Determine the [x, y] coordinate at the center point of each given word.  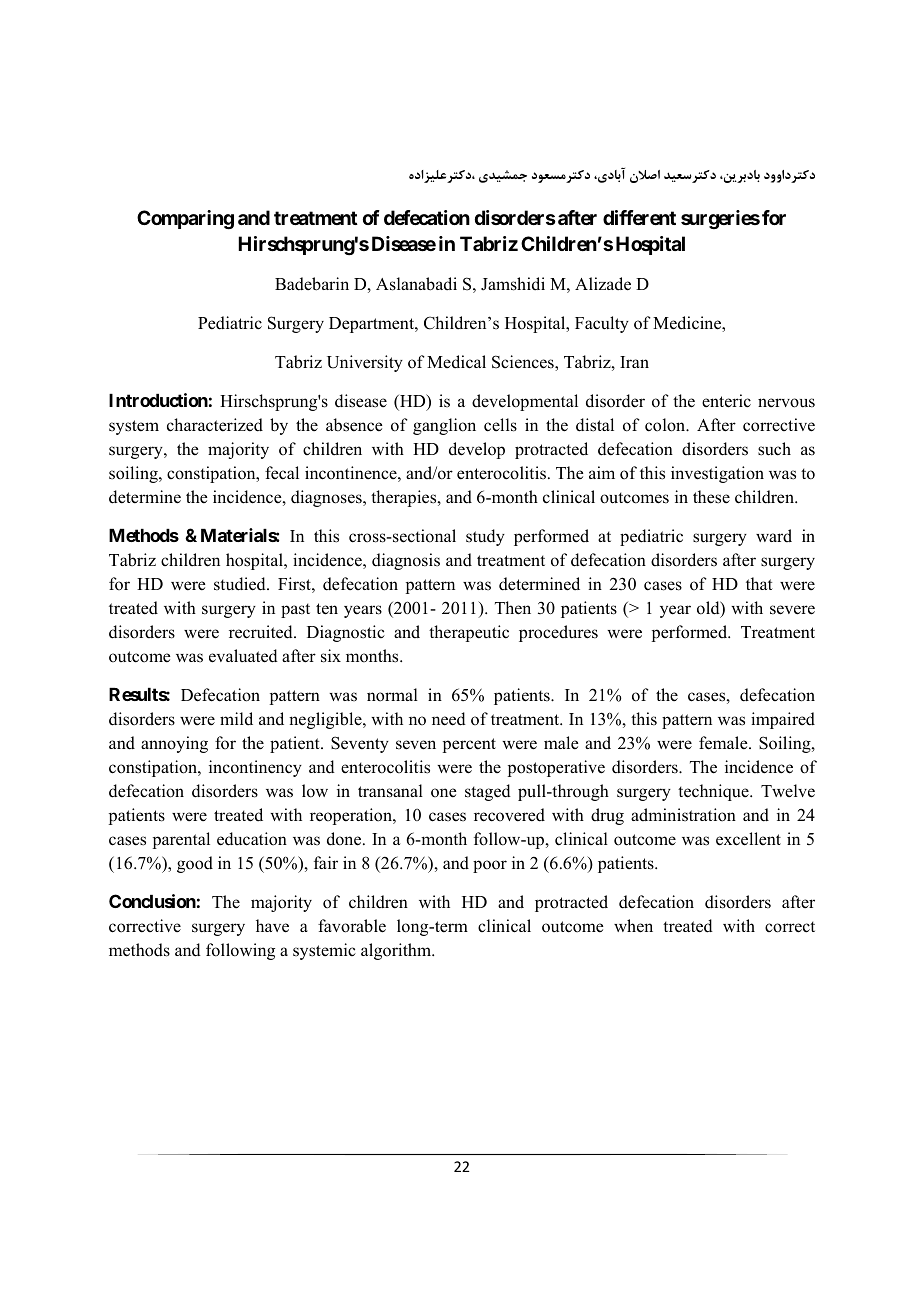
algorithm [397, 951]
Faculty [602, 324]
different [639, 217]
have [272, 926]
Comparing [185, 220]
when [633, 926]
